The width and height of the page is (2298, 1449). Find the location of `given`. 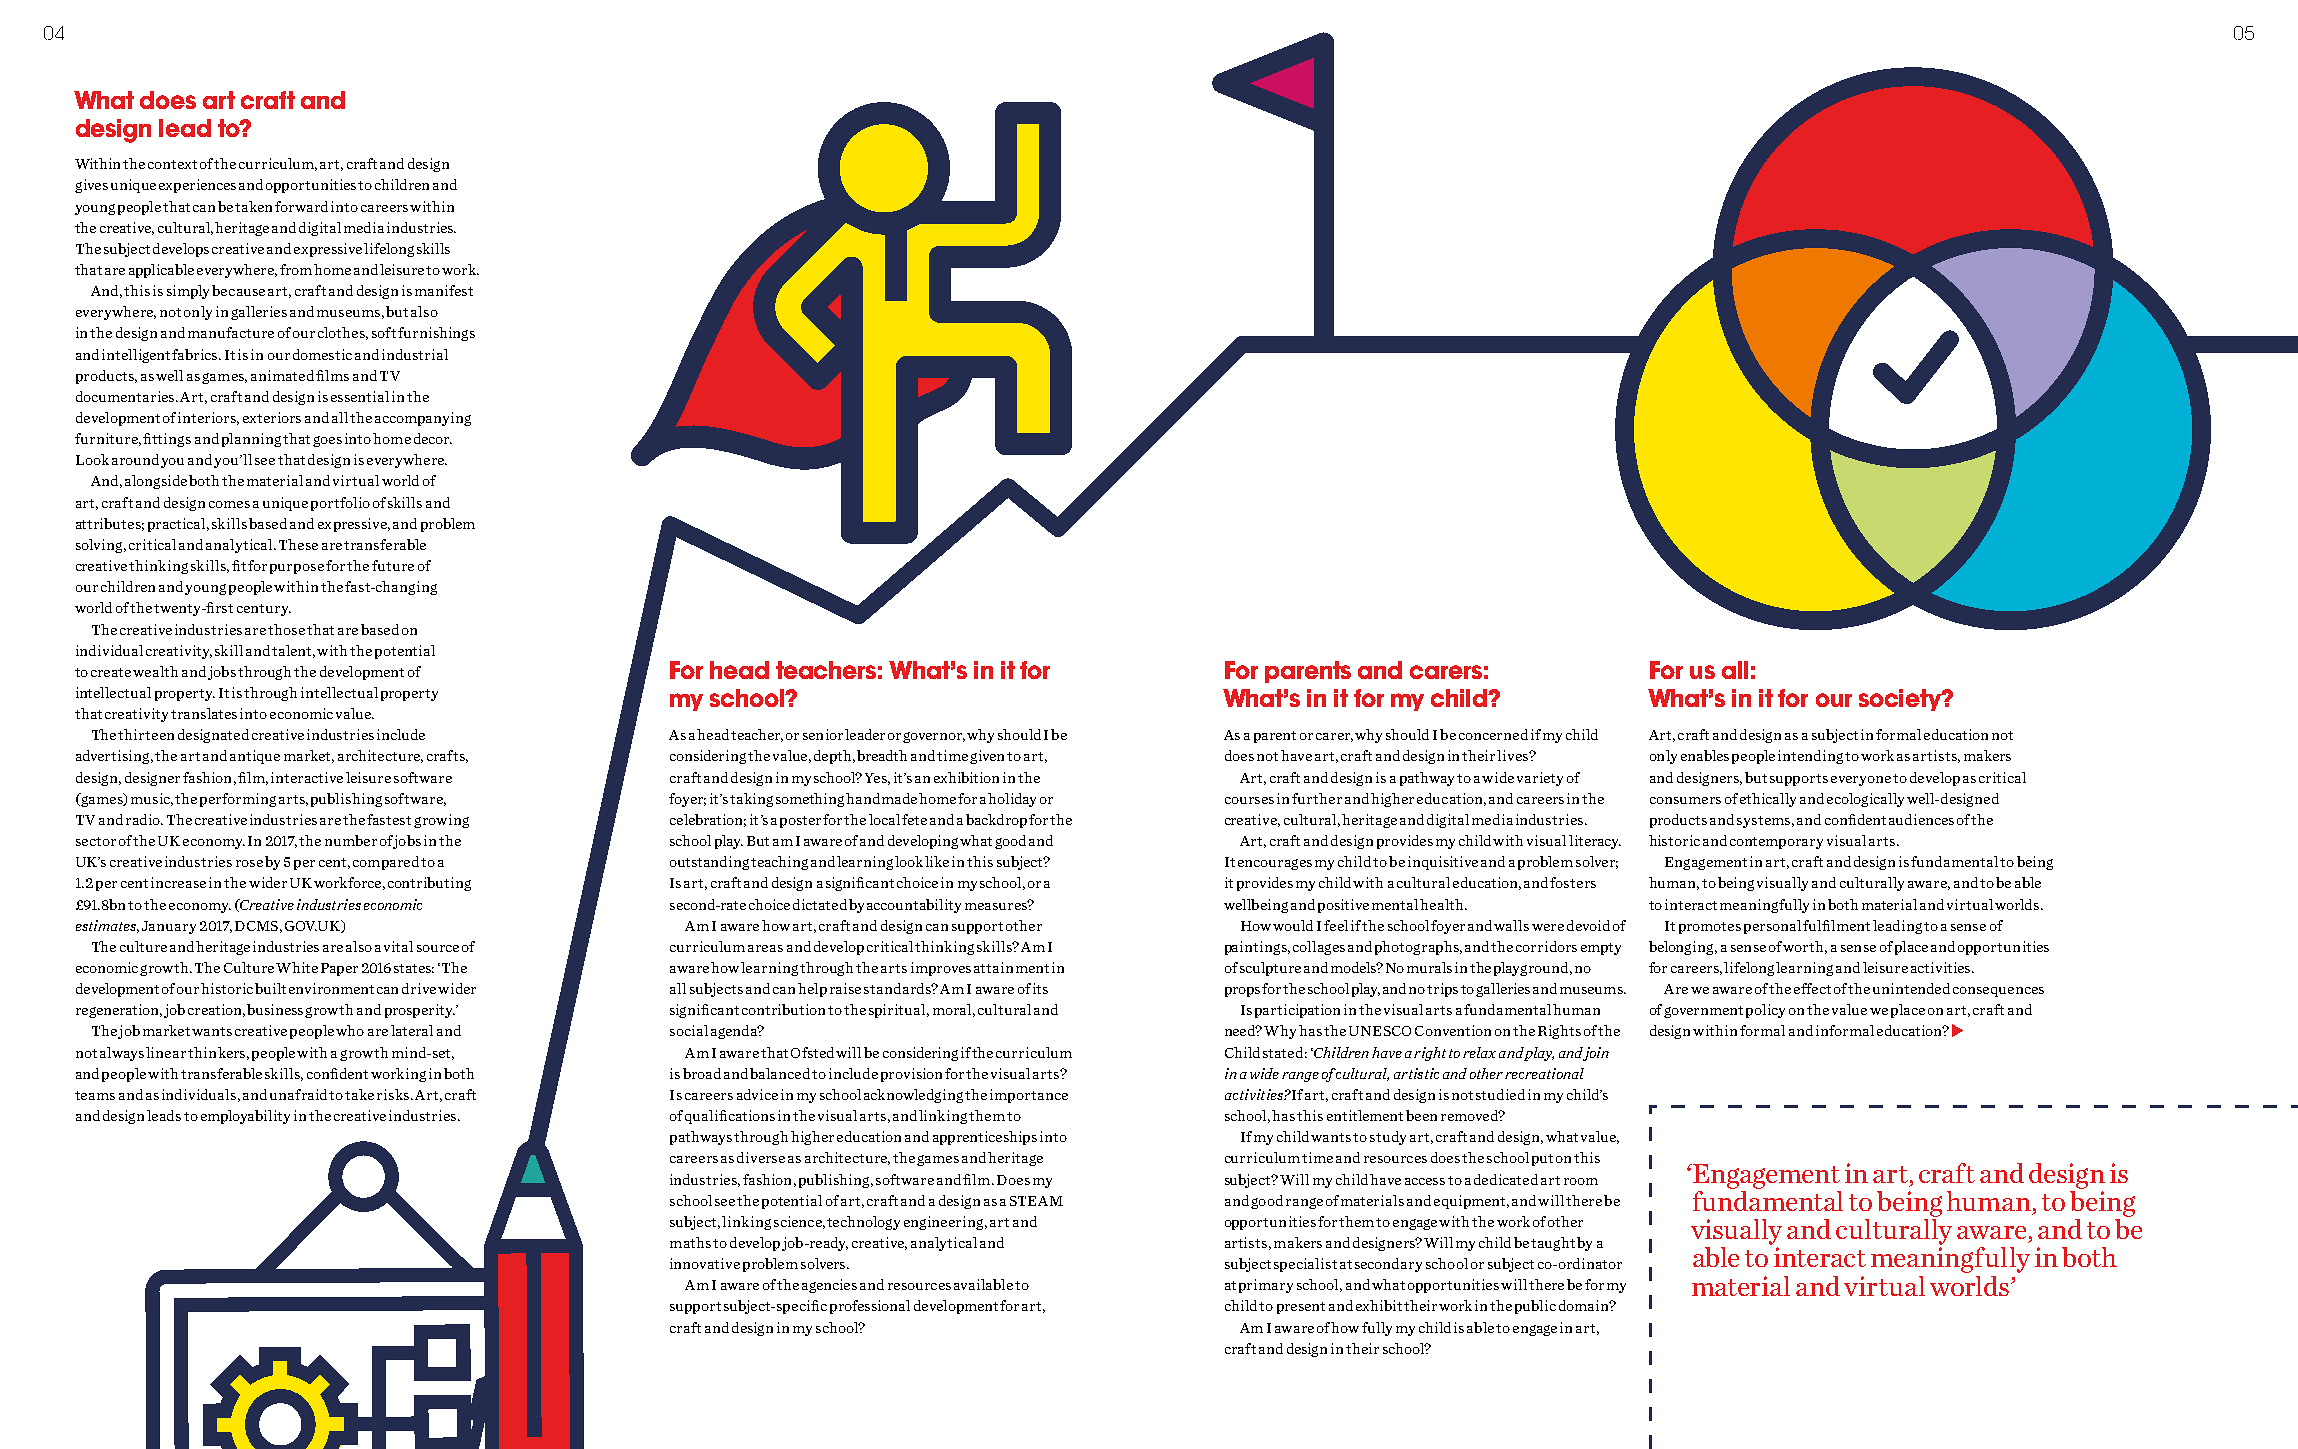

given is located at coordinates (989, 757).
